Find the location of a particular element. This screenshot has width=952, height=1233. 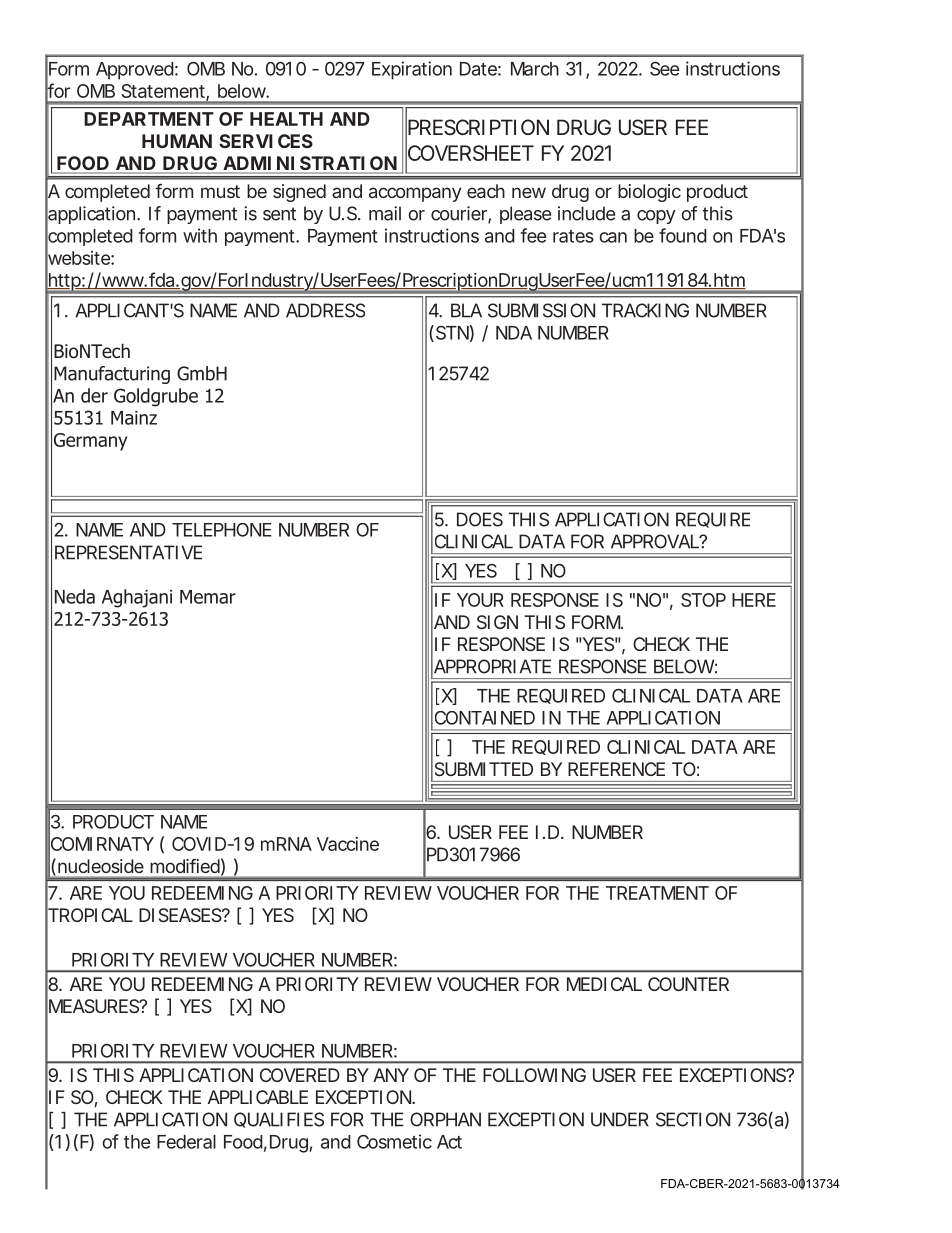

See is located at coordinates (664, 68).
